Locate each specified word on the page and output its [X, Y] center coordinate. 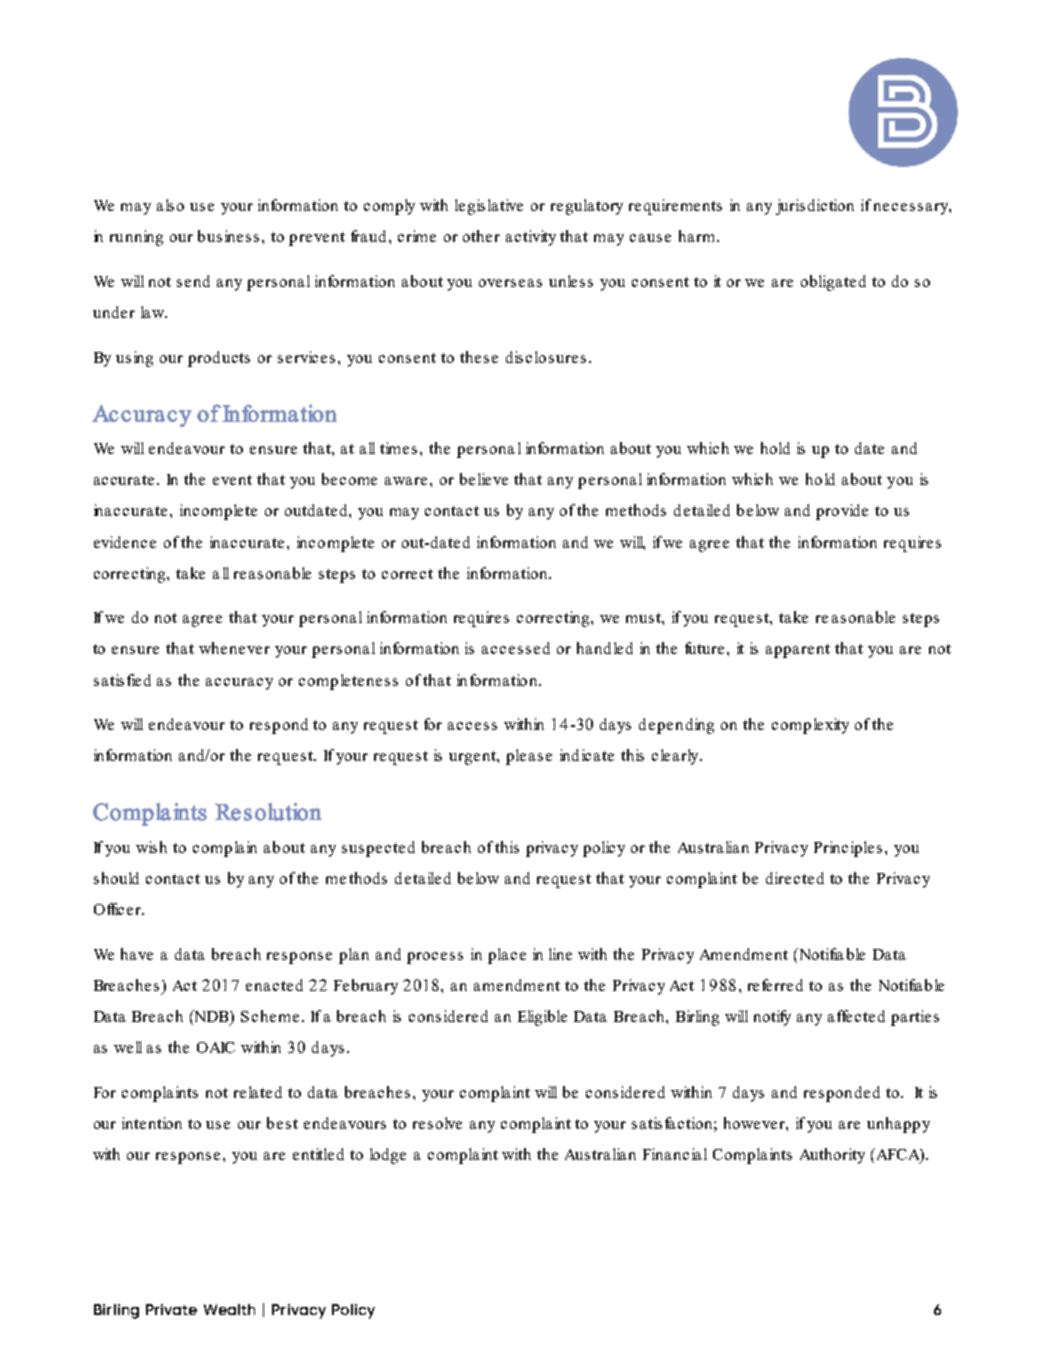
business [230, 236]
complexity [810, 726]
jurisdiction [815, 207]
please [529, 757]
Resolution [268, 812]
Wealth [229, 1309]
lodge [388, 1156]
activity [531, 238]
